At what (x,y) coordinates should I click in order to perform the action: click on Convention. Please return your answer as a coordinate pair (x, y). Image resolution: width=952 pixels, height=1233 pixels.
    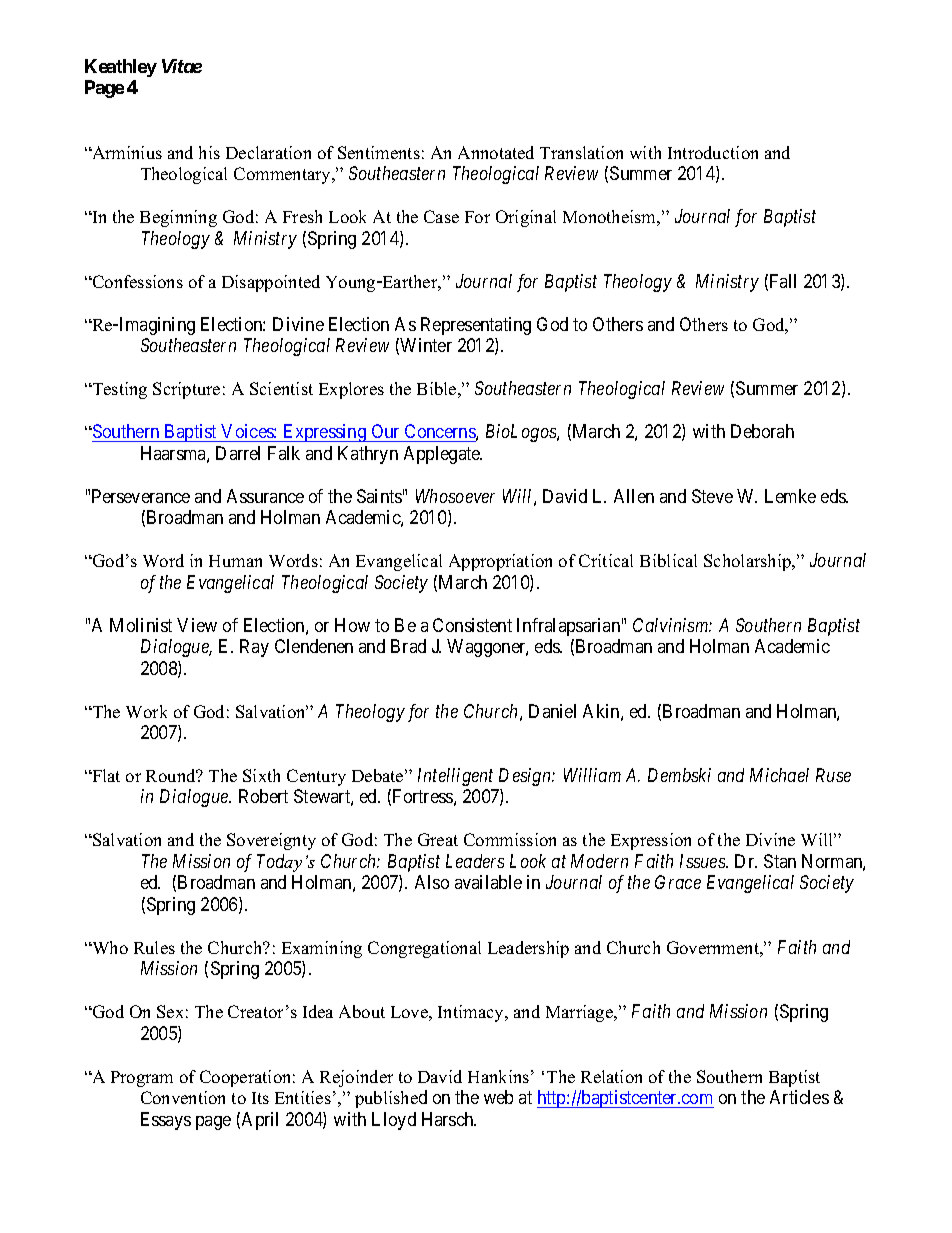
    Looking at the image, I should click on (183, 1097).
